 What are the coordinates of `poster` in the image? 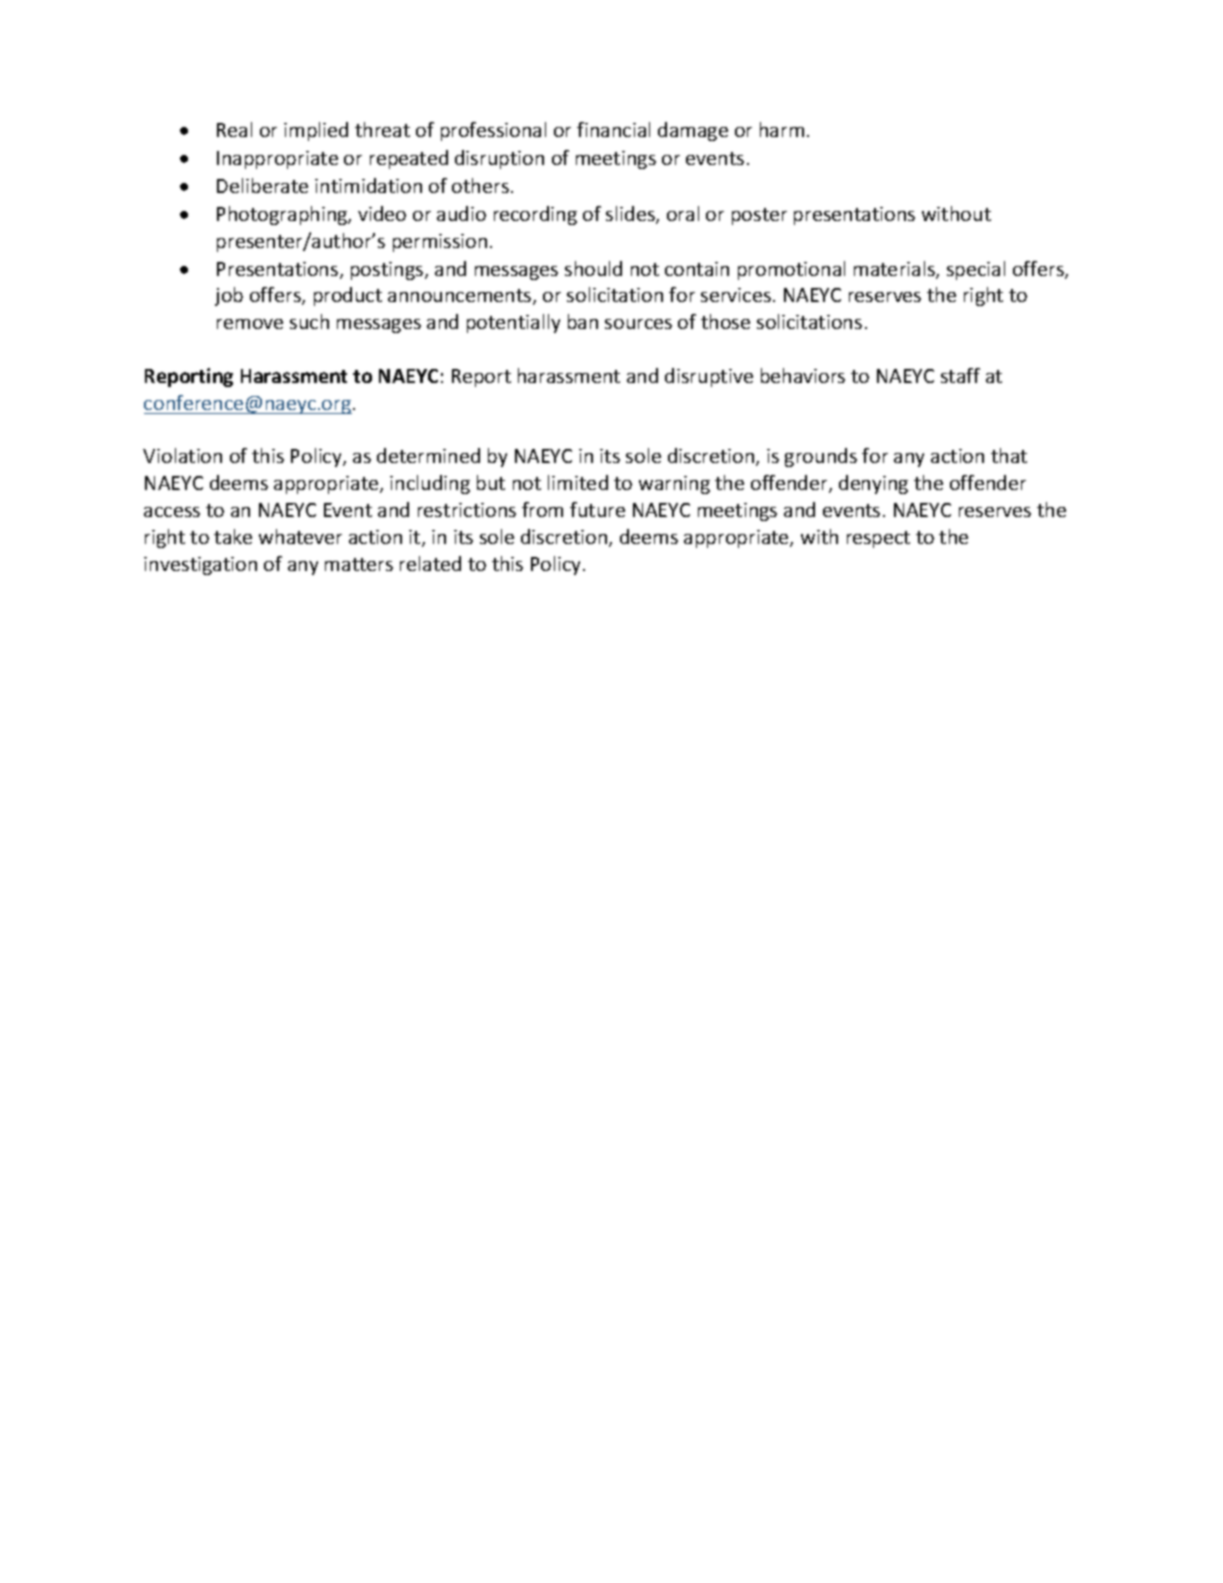 It's located at (759, 216).
